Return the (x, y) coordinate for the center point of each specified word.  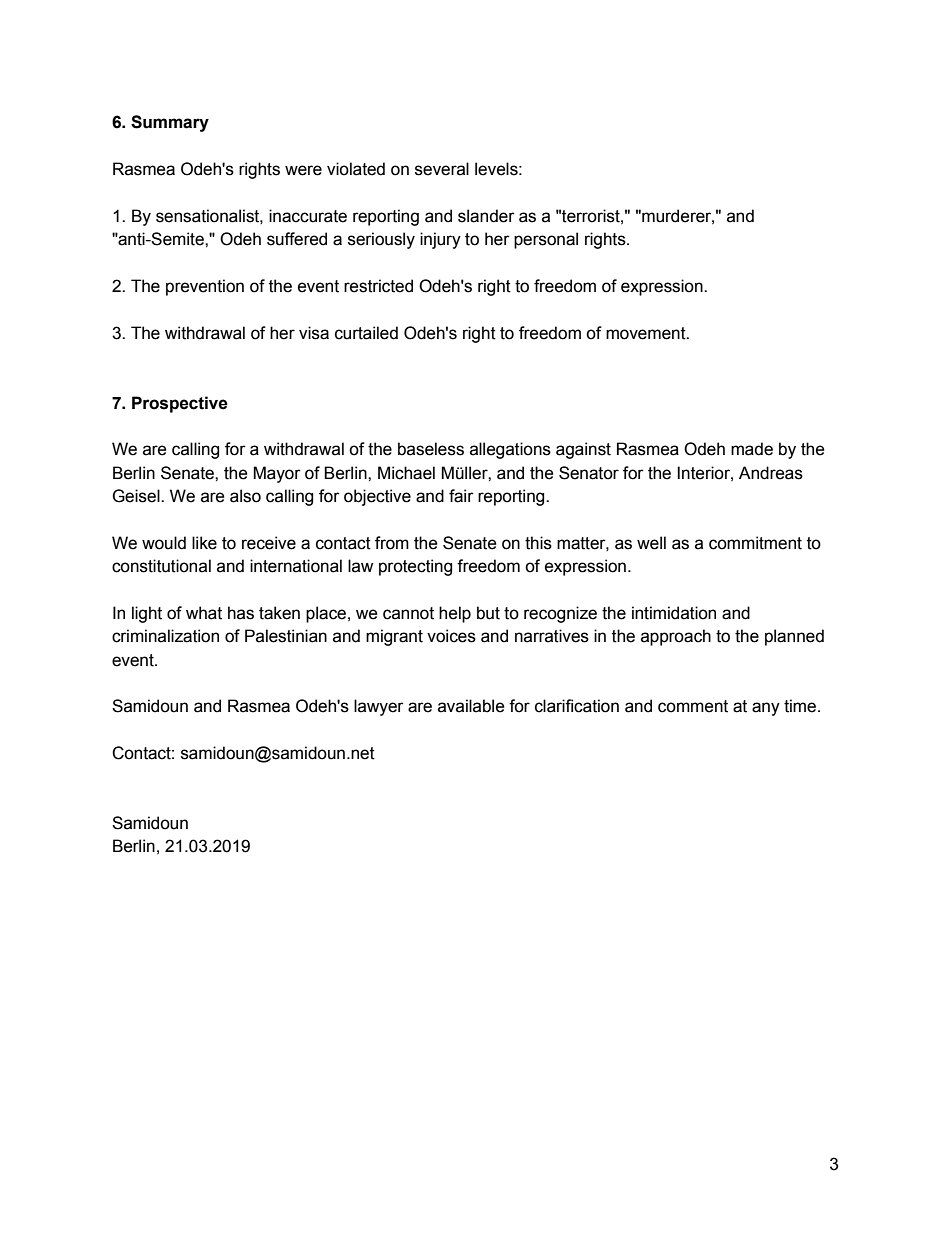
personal (546, 240)
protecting (415, 567)
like (204, 543)
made (752, 449)
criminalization (165, 636)
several (442, 169)
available (471, 706)
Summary (170, 123)
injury (440, 240)
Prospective (180, 404)
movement (647, 333)
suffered (297, 239)
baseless (431, 449)
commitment (755, 543)
